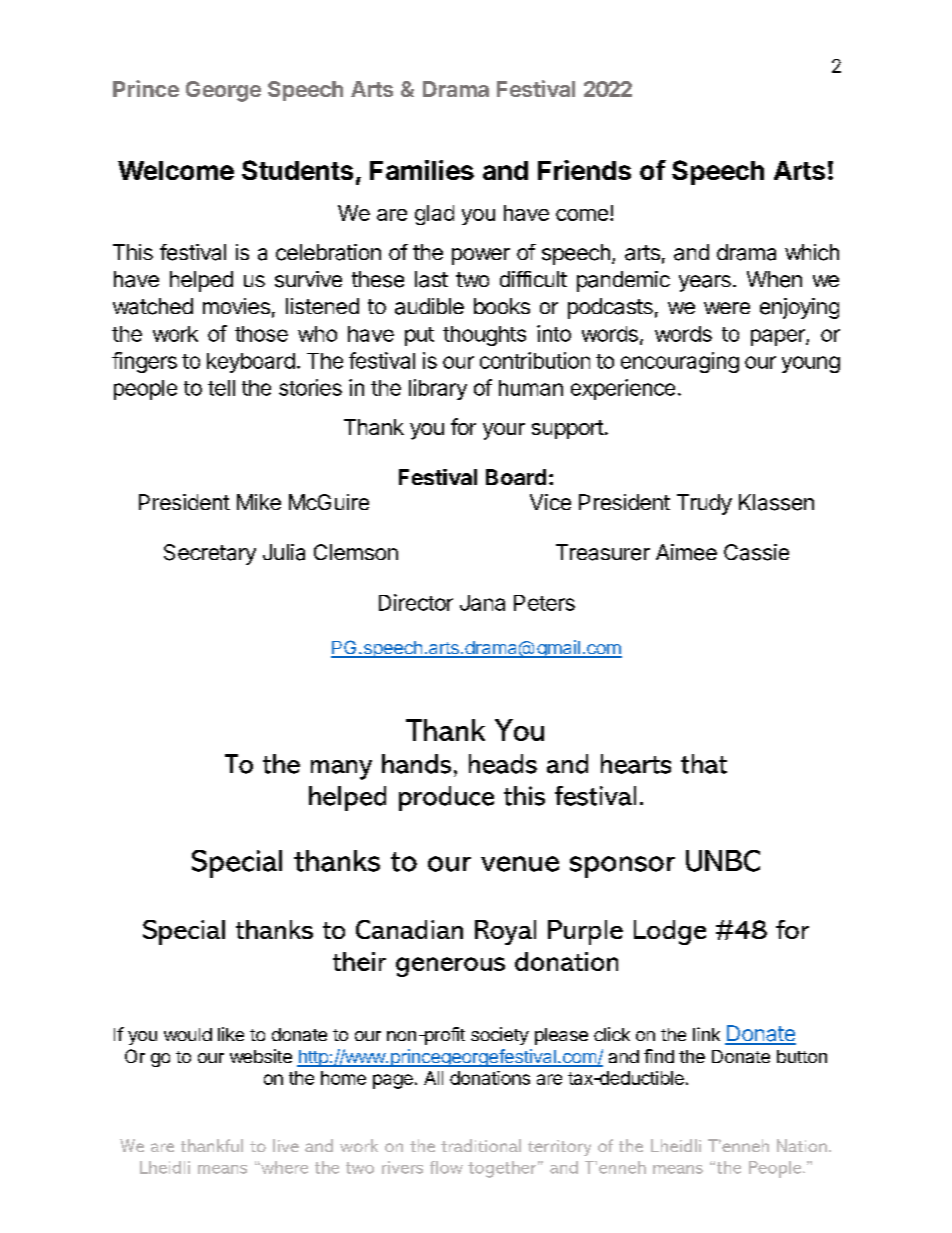 The width and height of the document is (952, 1233). I want to click on which, so click(812, 252).
